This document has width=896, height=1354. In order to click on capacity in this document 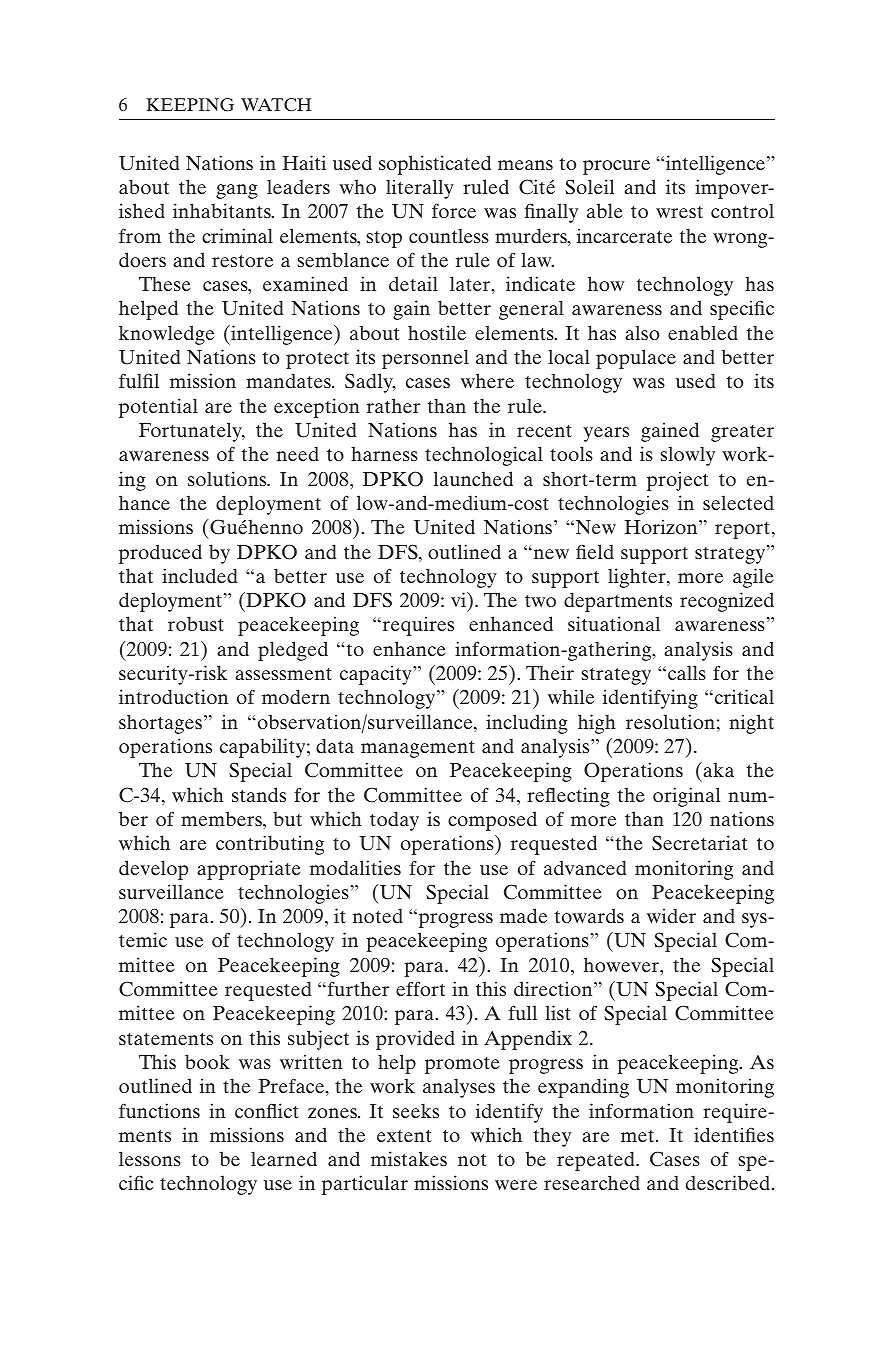, I will do `click(377, 675)`.
